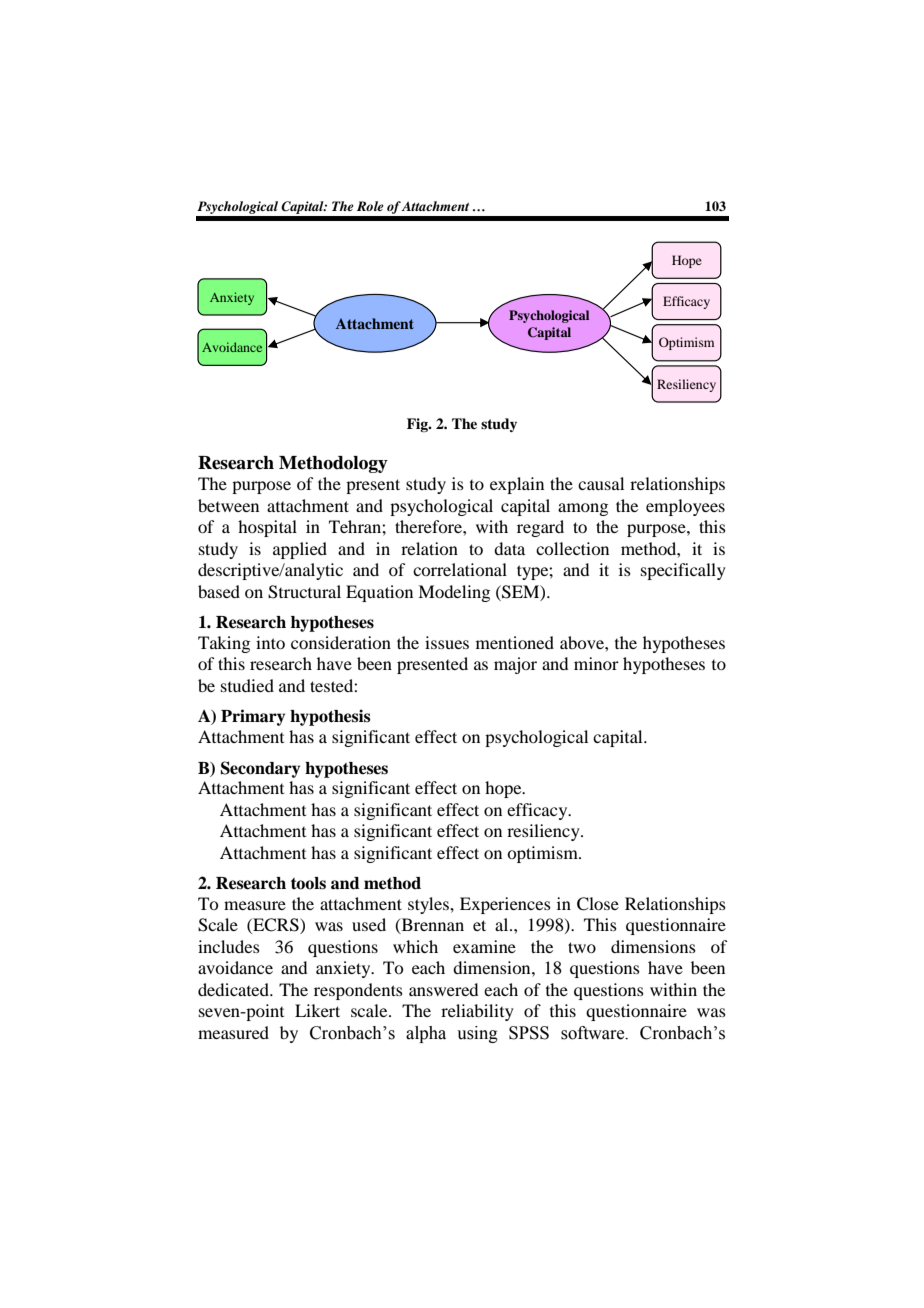 The image size is (924, 1308). What do you see at coordinates (517, 485) in the screenshot?
I see `explain` at bounding box center [517, 485].
